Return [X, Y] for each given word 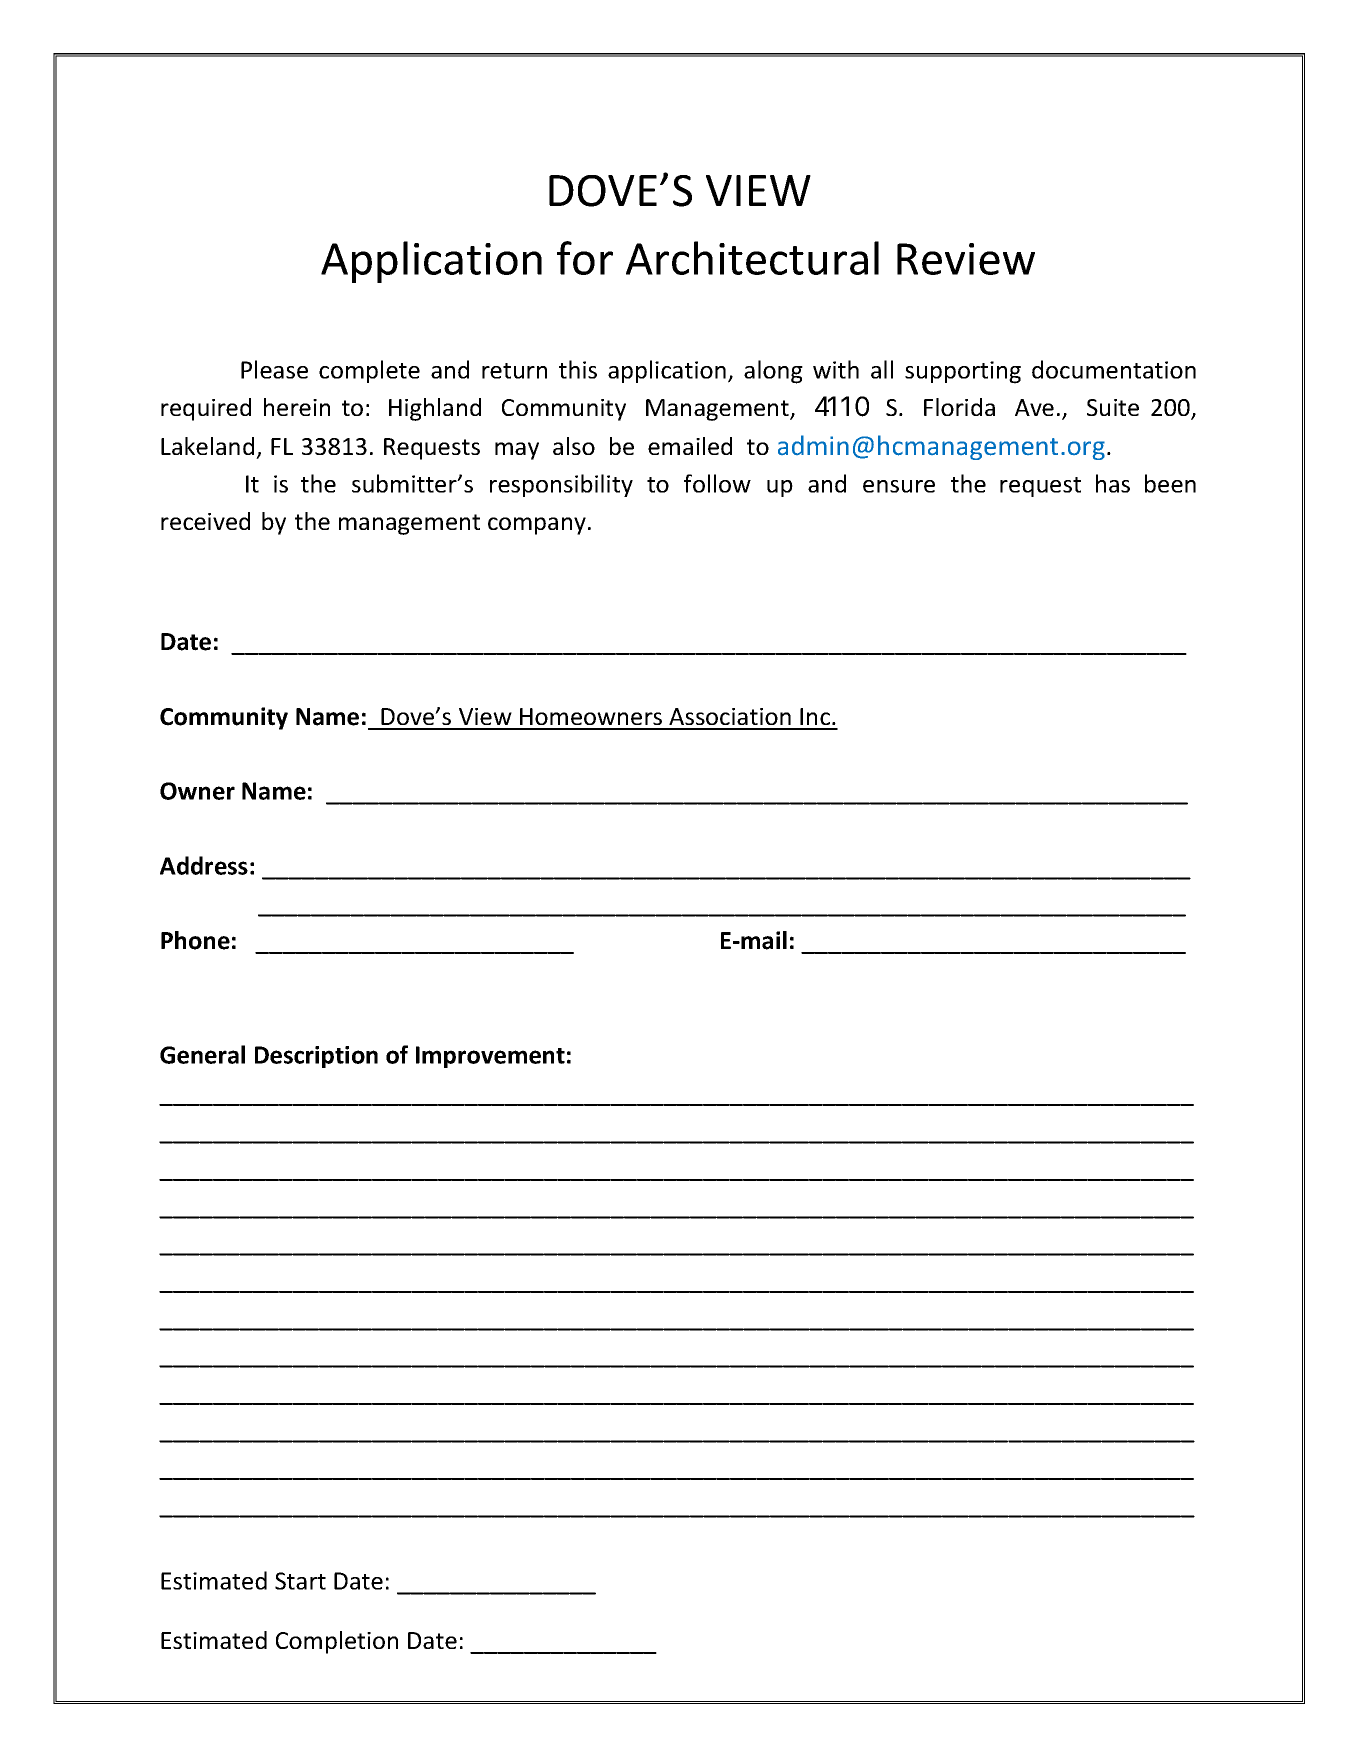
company [537, 526]
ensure [899, 486]
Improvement [490, 1057]
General [202, 1054]
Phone [195, 940]
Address [204, 865]
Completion [337, 1642]
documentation [1114, 369]
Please [274, 369]
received [205, 521]
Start [300, 1581]
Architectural [752, 258]
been [1170, 483]
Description [316, 1057]
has [1113, 483]
